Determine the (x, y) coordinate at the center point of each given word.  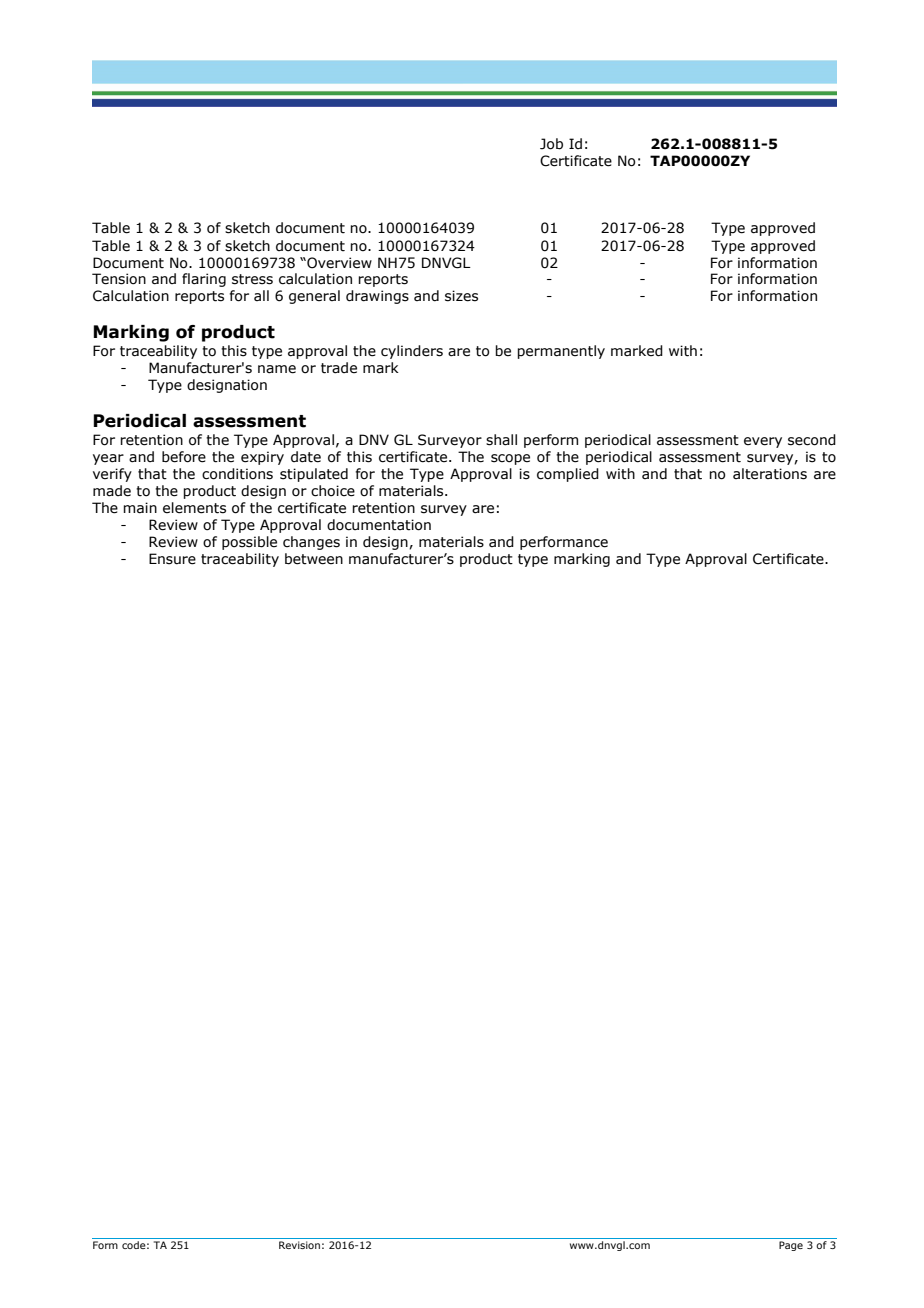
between (314, 559)
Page (791, 1246)
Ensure (172, 559)
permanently (561, 352)
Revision (299, 1245)
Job (551, 144)
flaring (204, 280)
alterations (770, 474)
